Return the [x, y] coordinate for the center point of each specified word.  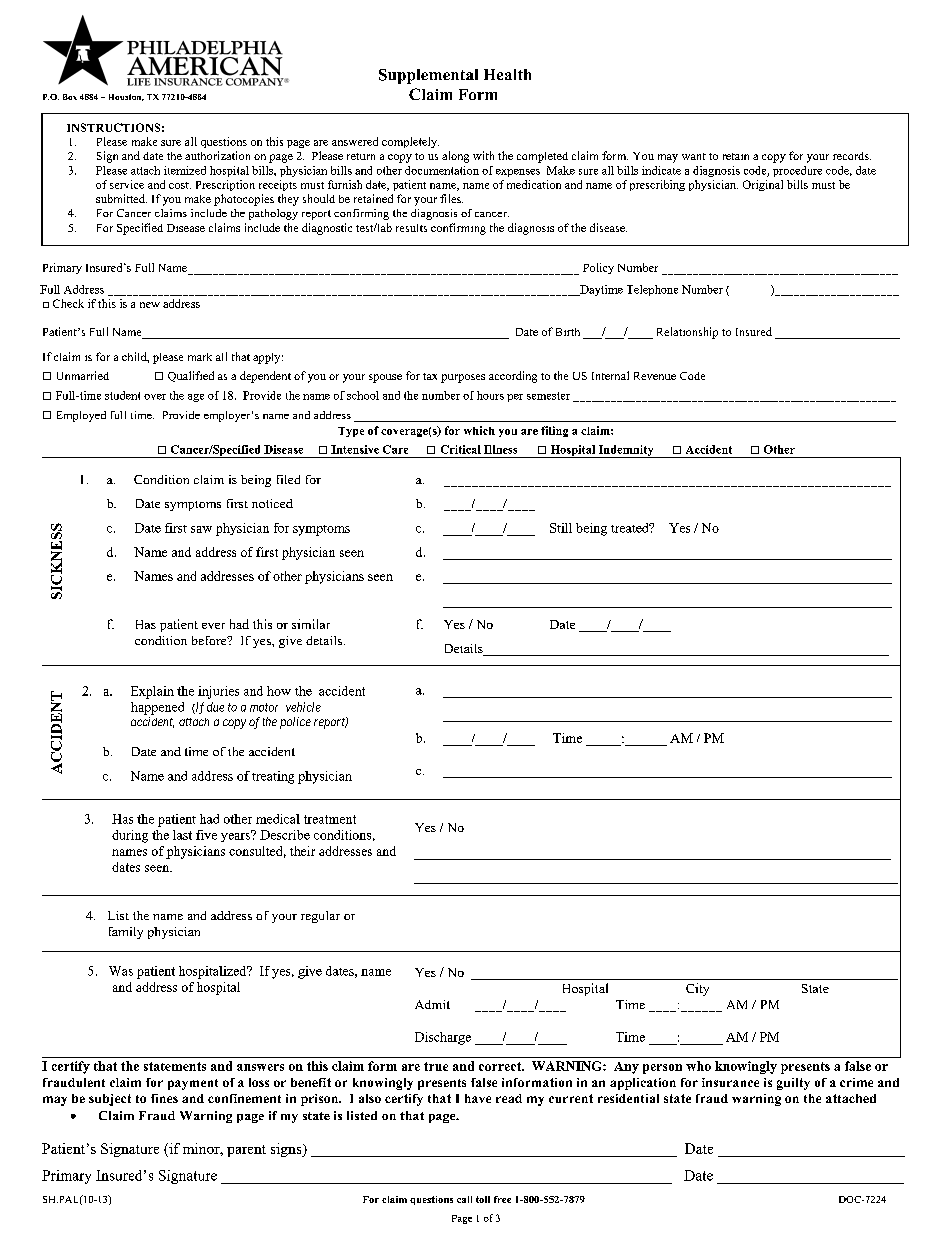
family [126, 933]
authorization [217, 155]
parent [246, 1151]
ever [213, 626]
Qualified [191, 376]
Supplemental [428, 76]
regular [320, 917]
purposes [463, 378]
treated [631, 528]
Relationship [687, 333]
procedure [797, 171]
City [697, 989]
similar [311, 624]
